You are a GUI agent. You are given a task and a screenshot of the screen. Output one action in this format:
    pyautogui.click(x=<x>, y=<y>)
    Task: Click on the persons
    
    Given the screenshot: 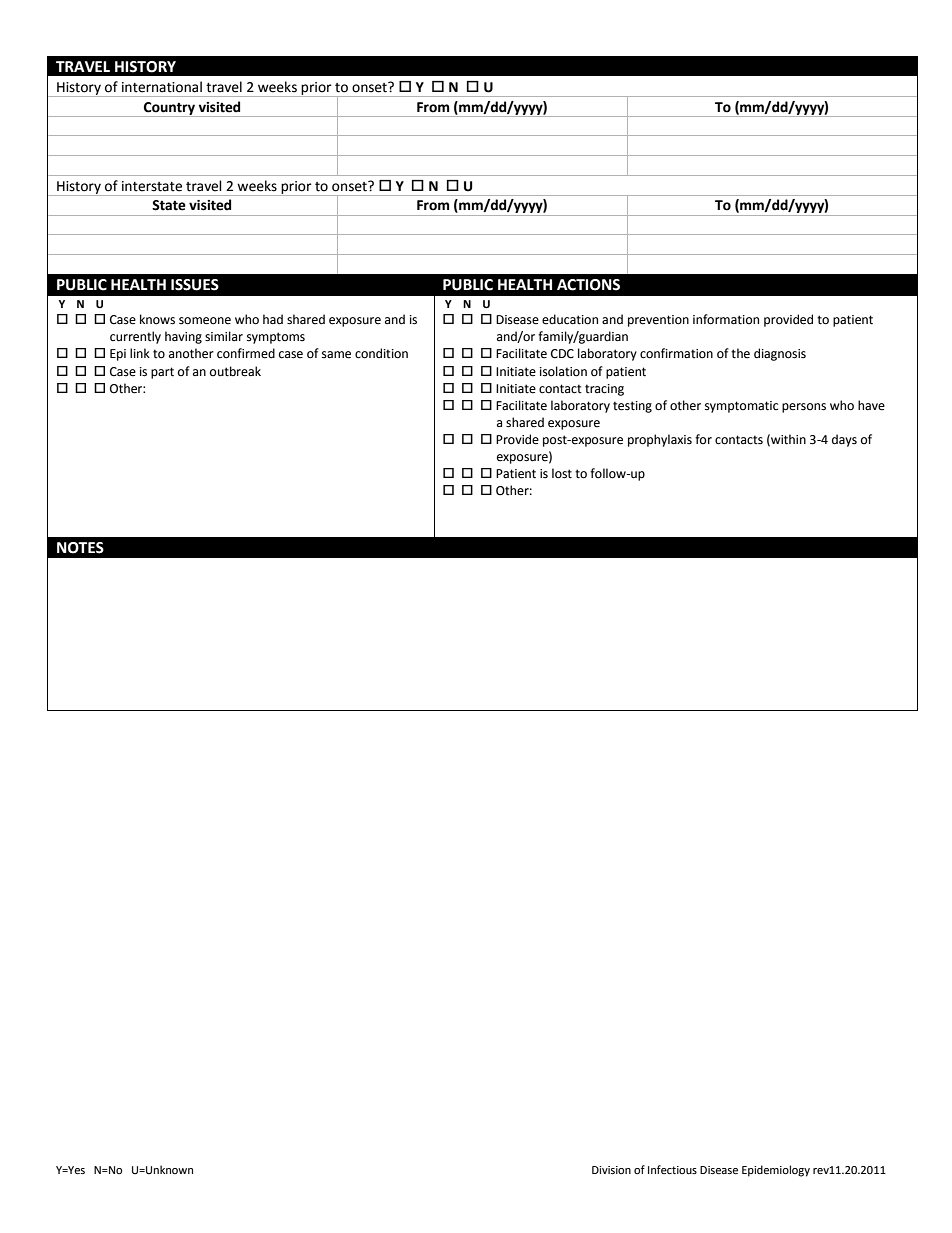 What is the action you would take?
    pyautogui.click(x=804, y=408)
